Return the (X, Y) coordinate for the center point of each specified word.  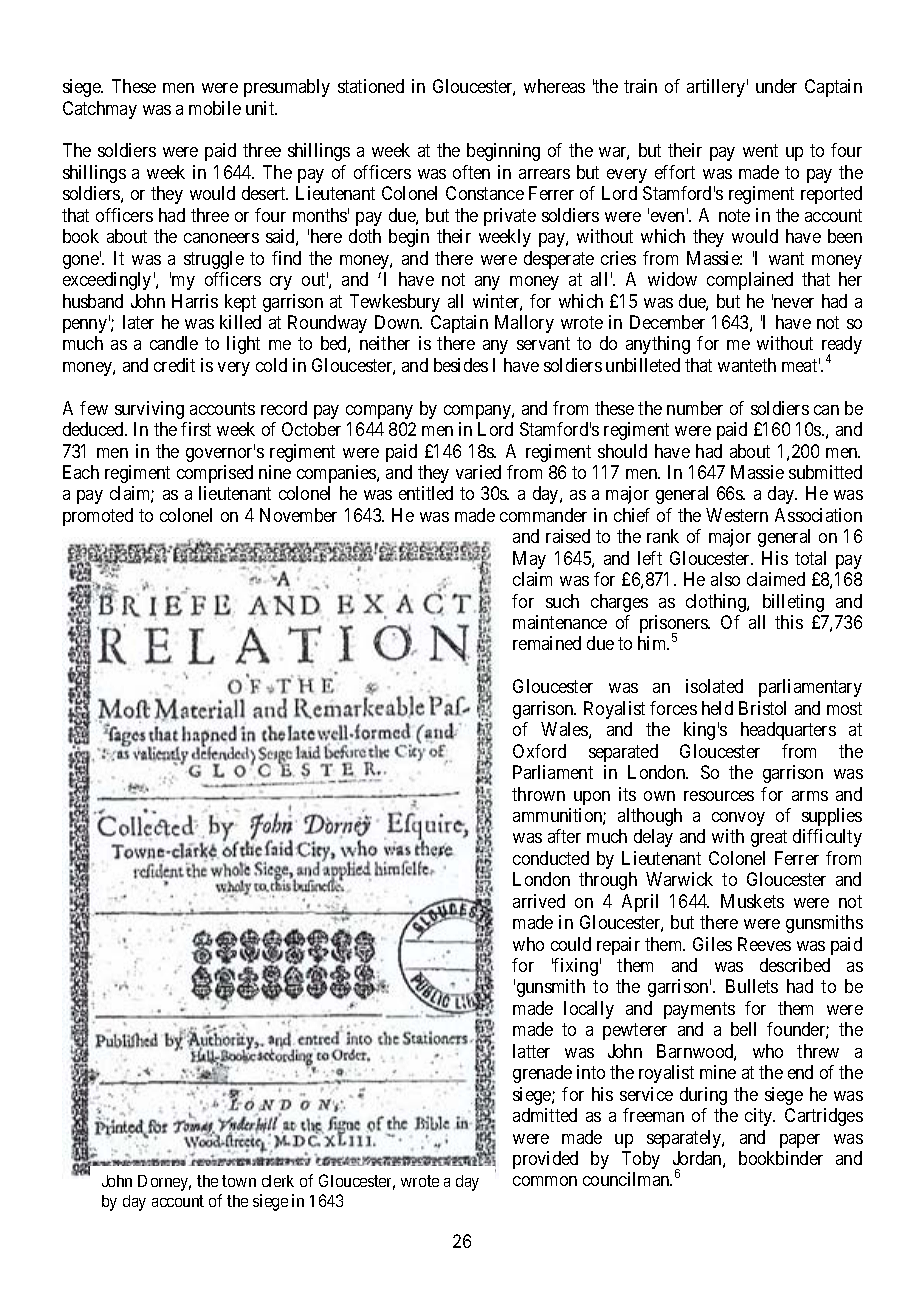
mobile (215, 108)
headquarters (788, 731)
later (138, 322)
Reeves (764, 944)
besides (461, 365)
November (298, 515)
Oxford (539, 751)
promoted (98, 517)
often (471, 172)
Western (737, 515)
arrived (539, 901)
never (793, 302)
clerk (278, 1181)
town (239, 1181)
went (760, 151)
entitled (426, 493)
